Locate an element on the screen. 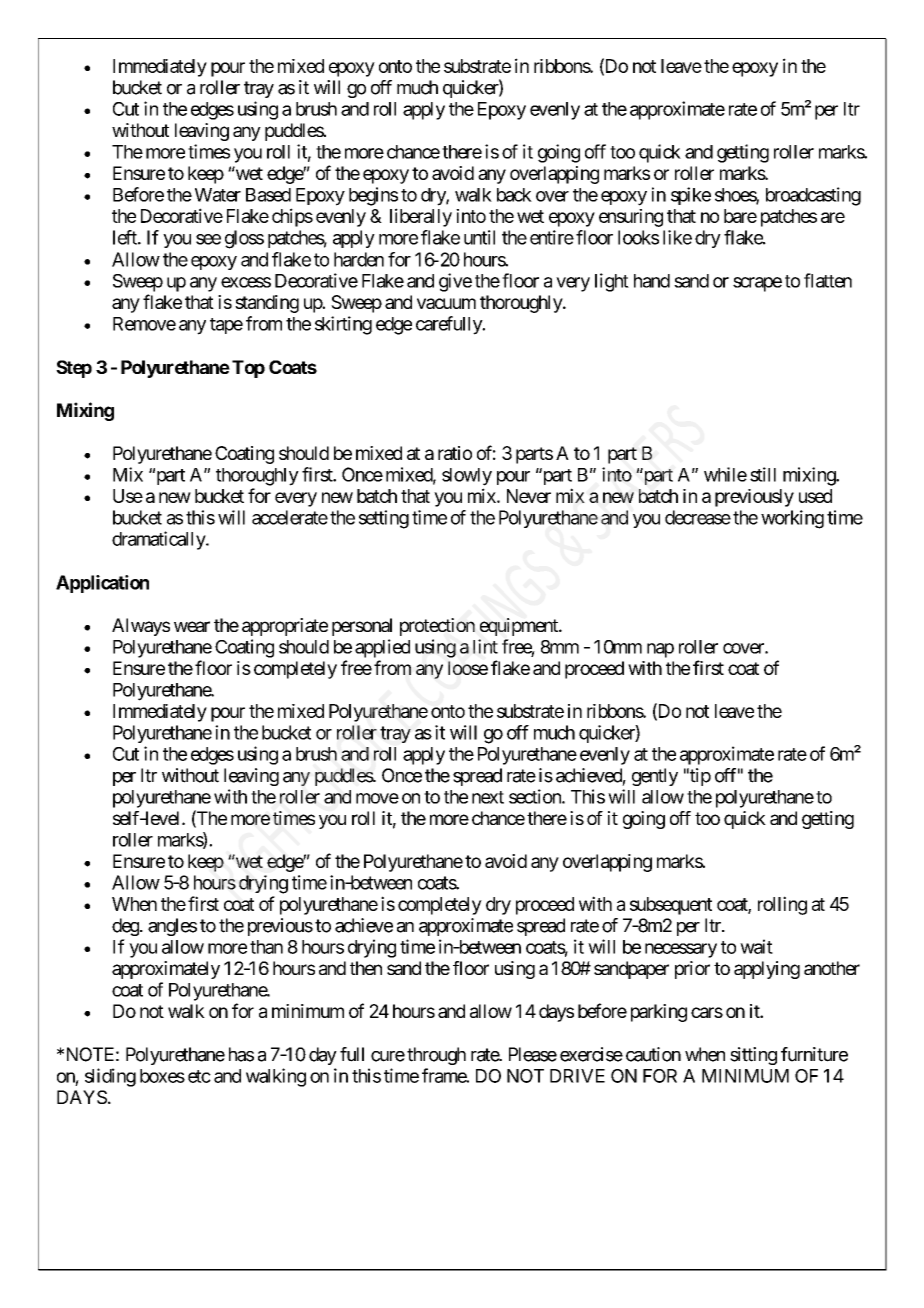 The height and width of the screenshot is (1308, 924). still is located at coordinates (763, 474).
